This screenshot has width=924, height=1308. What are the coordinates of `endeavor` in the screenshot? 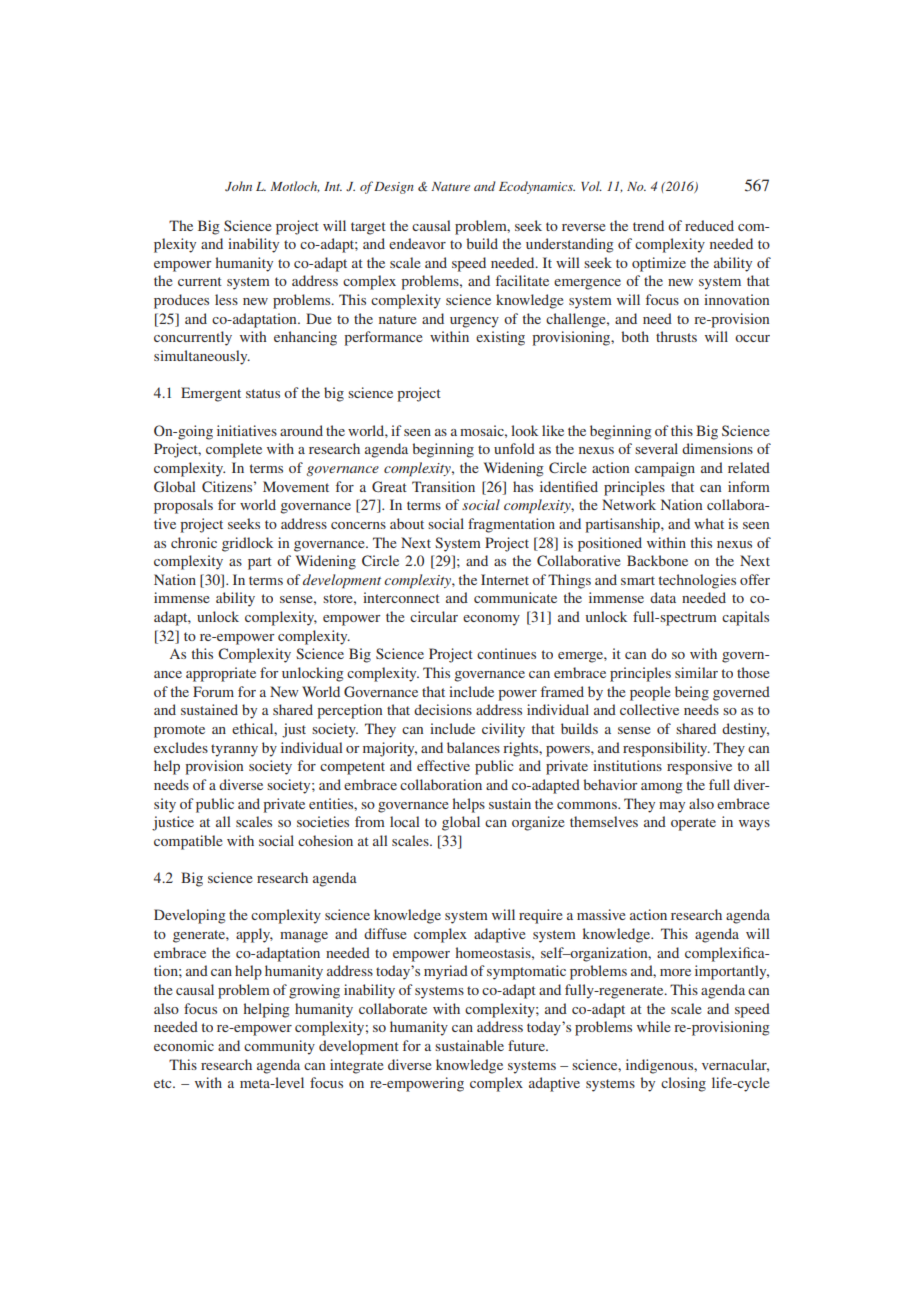 It's located at (417, 243).
